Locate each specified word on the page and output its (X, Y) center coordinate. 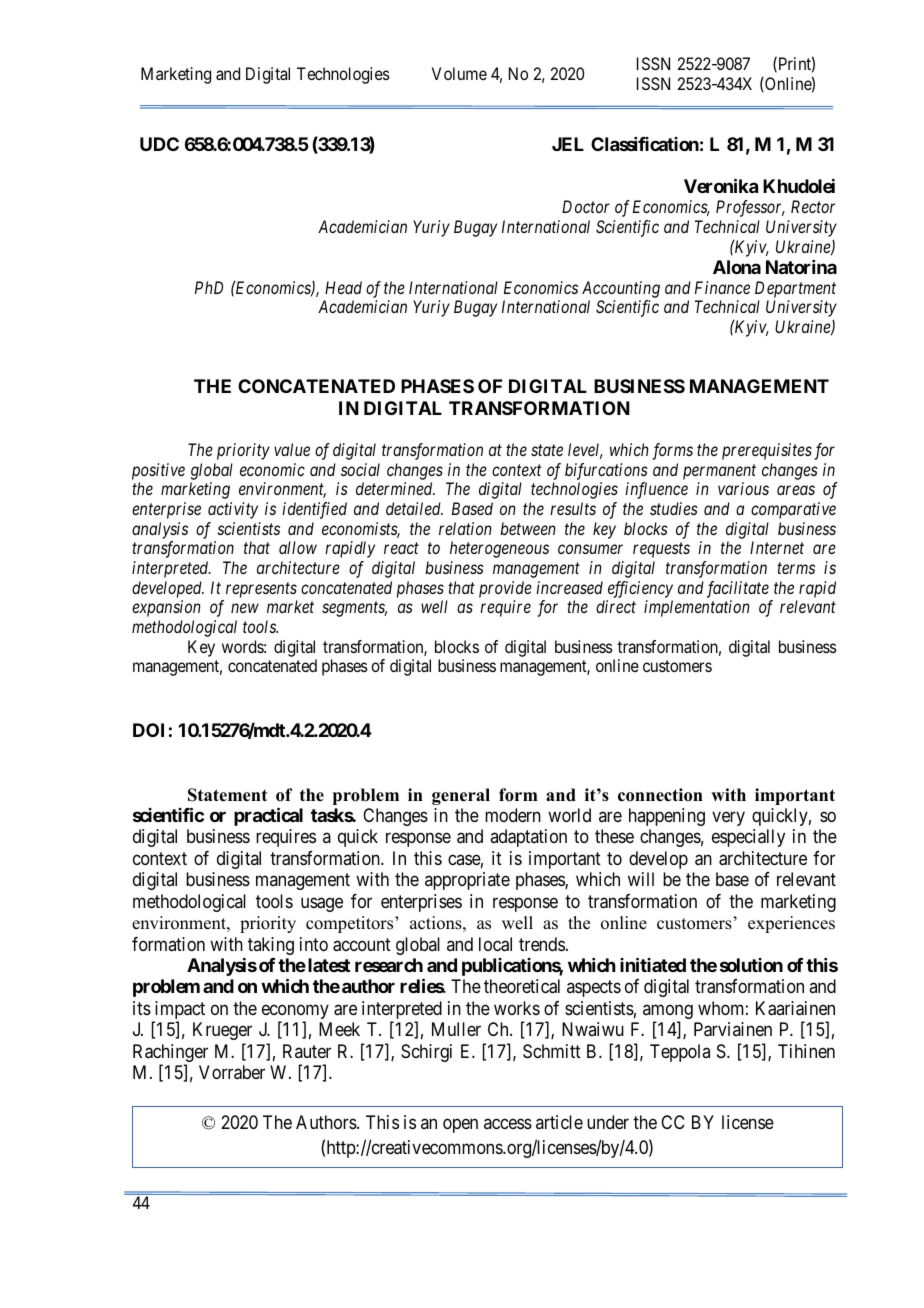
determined (395, 488)
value (292, 449)
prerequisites (767, 451)
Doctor (586, 206)
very (728, 818)
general (461, 796)
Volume (459, 73)
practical (268, 816)
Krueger (222, 1031)
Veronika (721, 186)
